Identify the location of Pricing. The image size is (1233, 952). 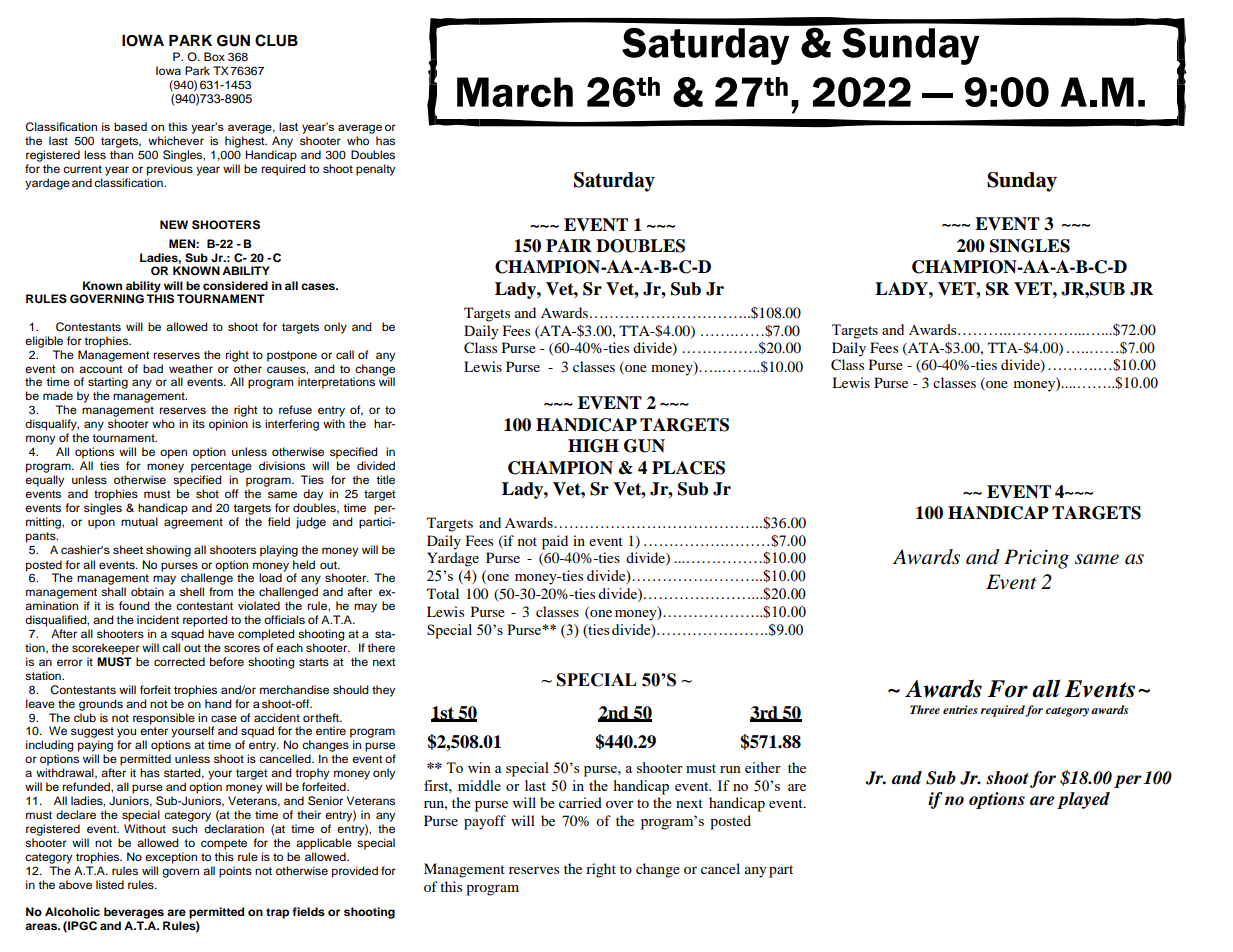
(1036, 559).
